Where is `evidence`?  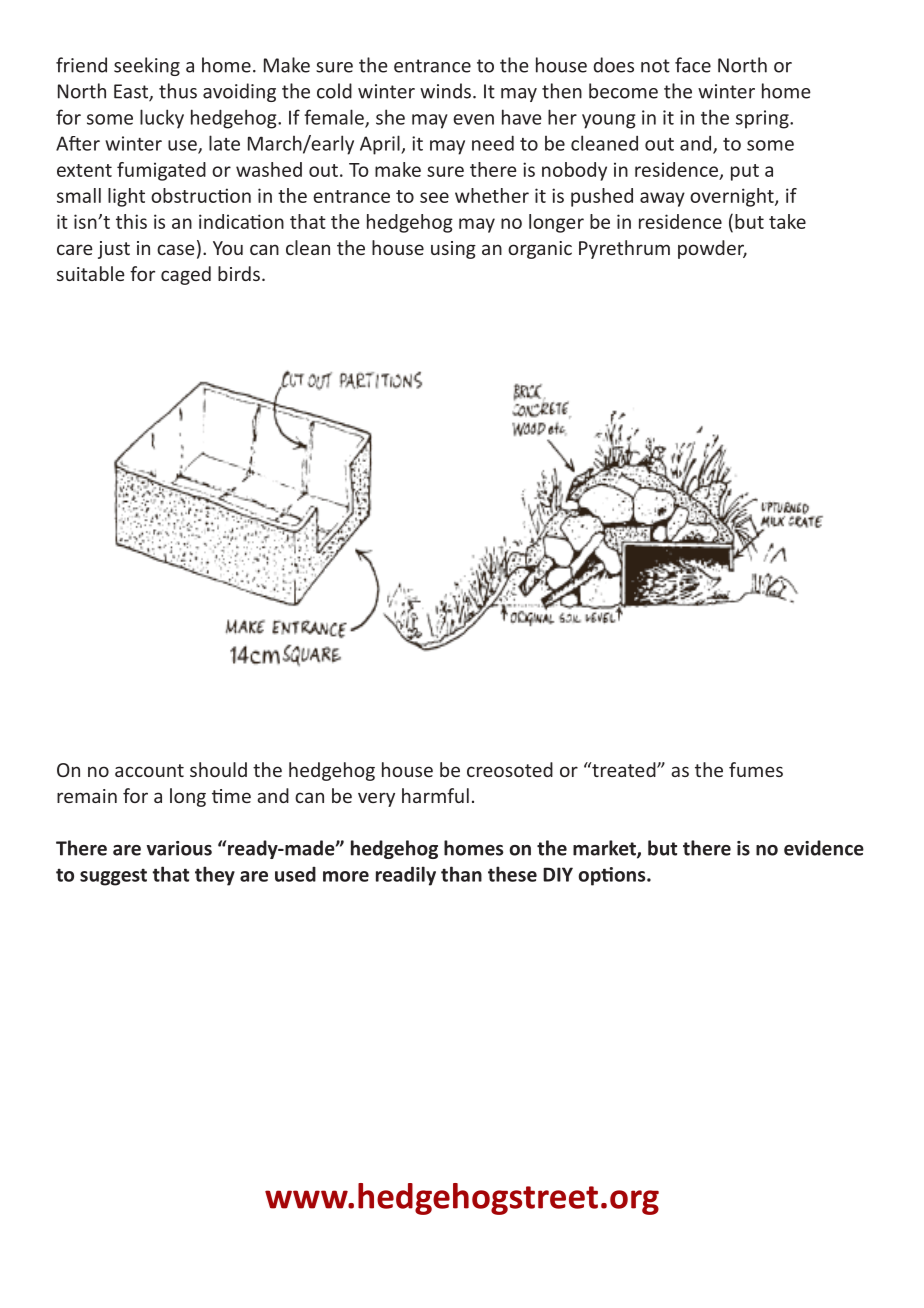 evidence is located at coordinates (824, 848).
